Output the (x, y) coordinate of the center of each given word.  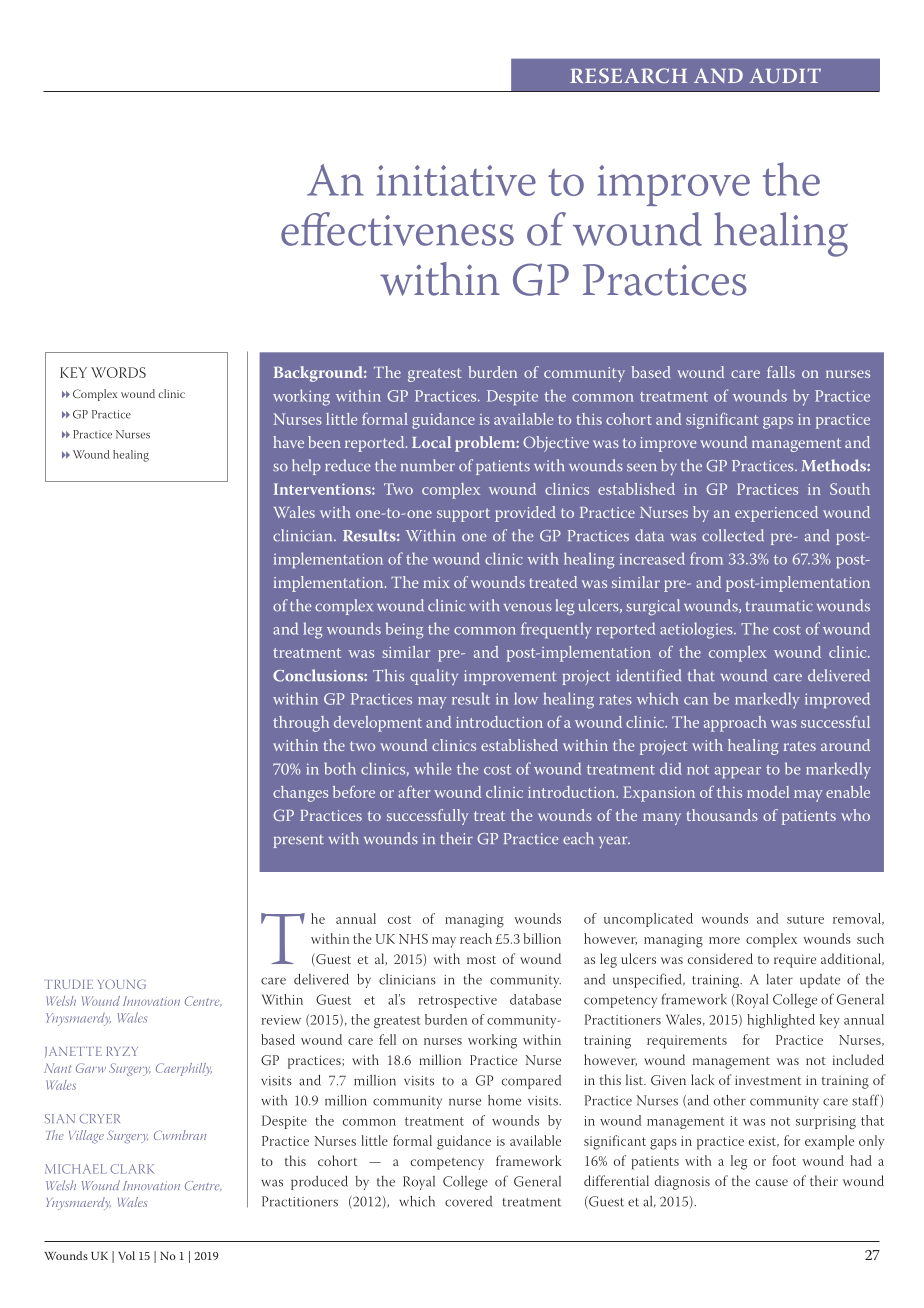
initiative (456, 180)
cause (772, 1182)
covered (468, 1201)
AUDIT (785, 75)
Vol (126, 1255)
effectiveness (397, 229)
